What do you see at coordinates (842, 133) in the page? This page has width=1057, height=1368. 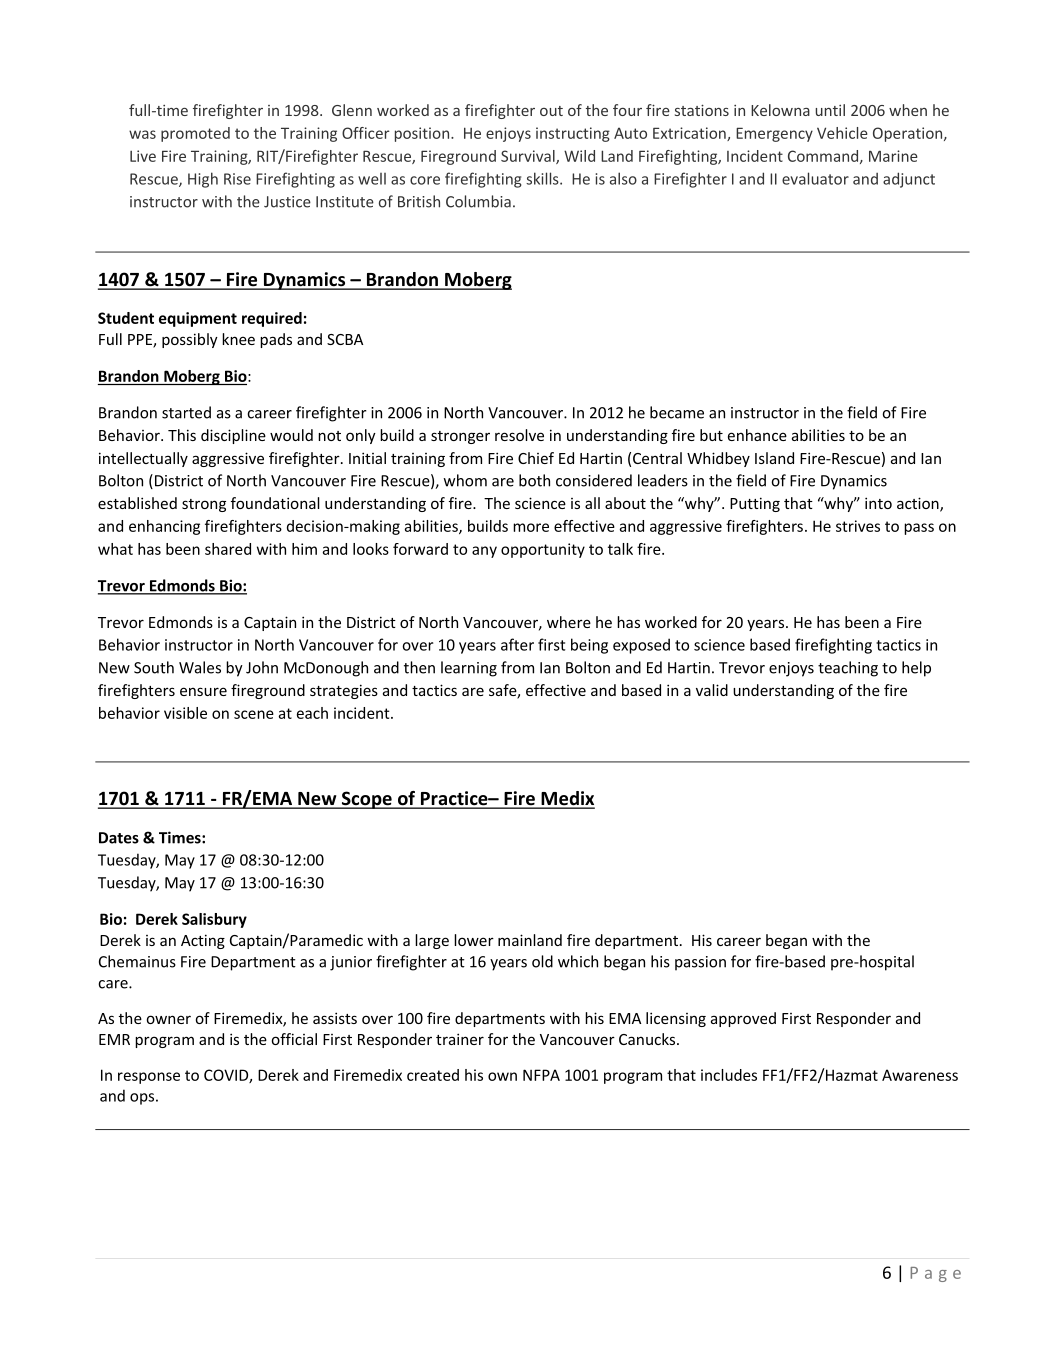 I see `Vehicle` at bounding box center [842, 133].
